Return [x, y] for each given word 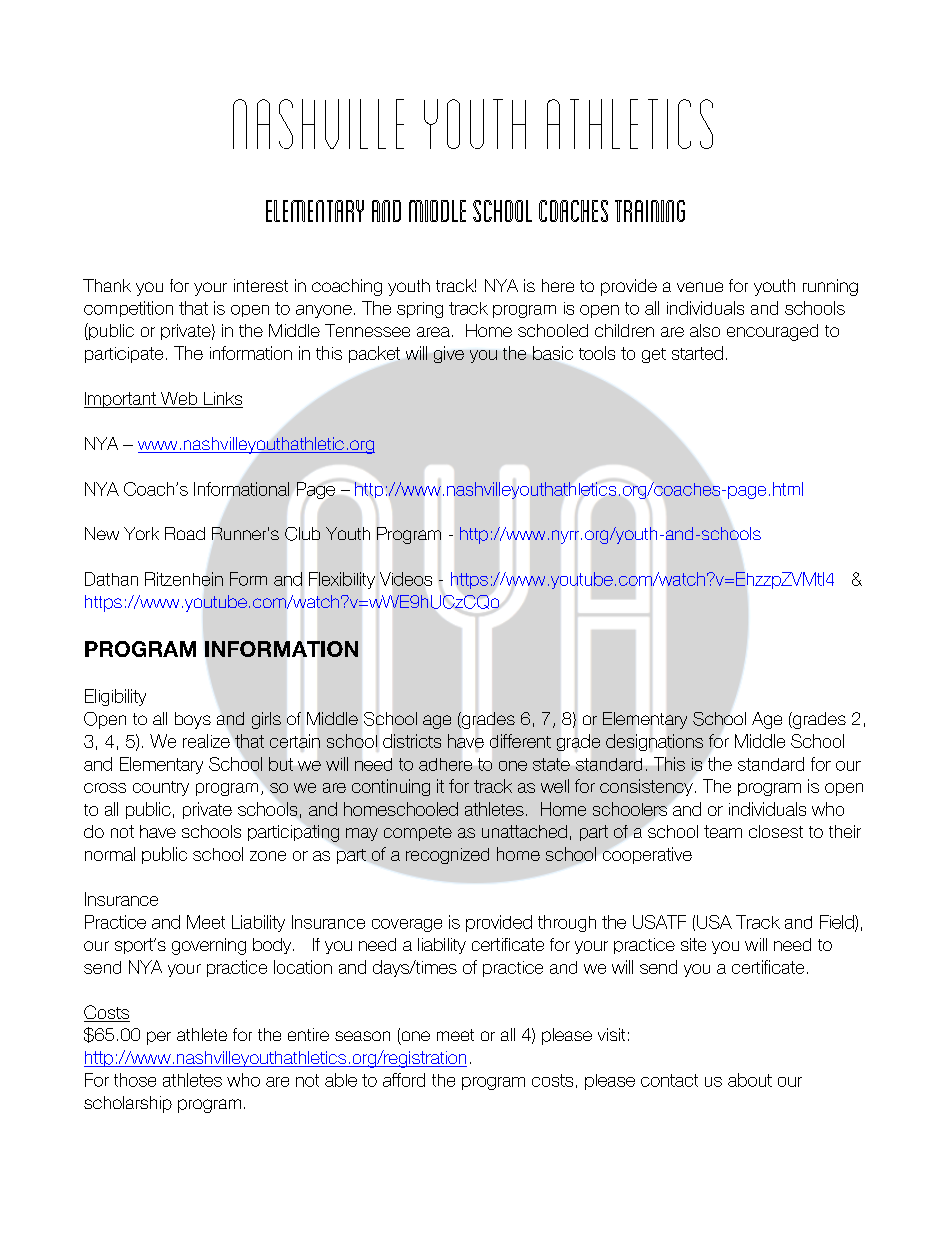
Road [185, 533]
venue [700, 287]
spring [420, 310]
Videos [406, 579]
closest [776, 831]
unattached [524, 831]
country [161, 788]
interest [261, 285]
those [135, 1080]
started [697, 353]
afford [404, 1080]
